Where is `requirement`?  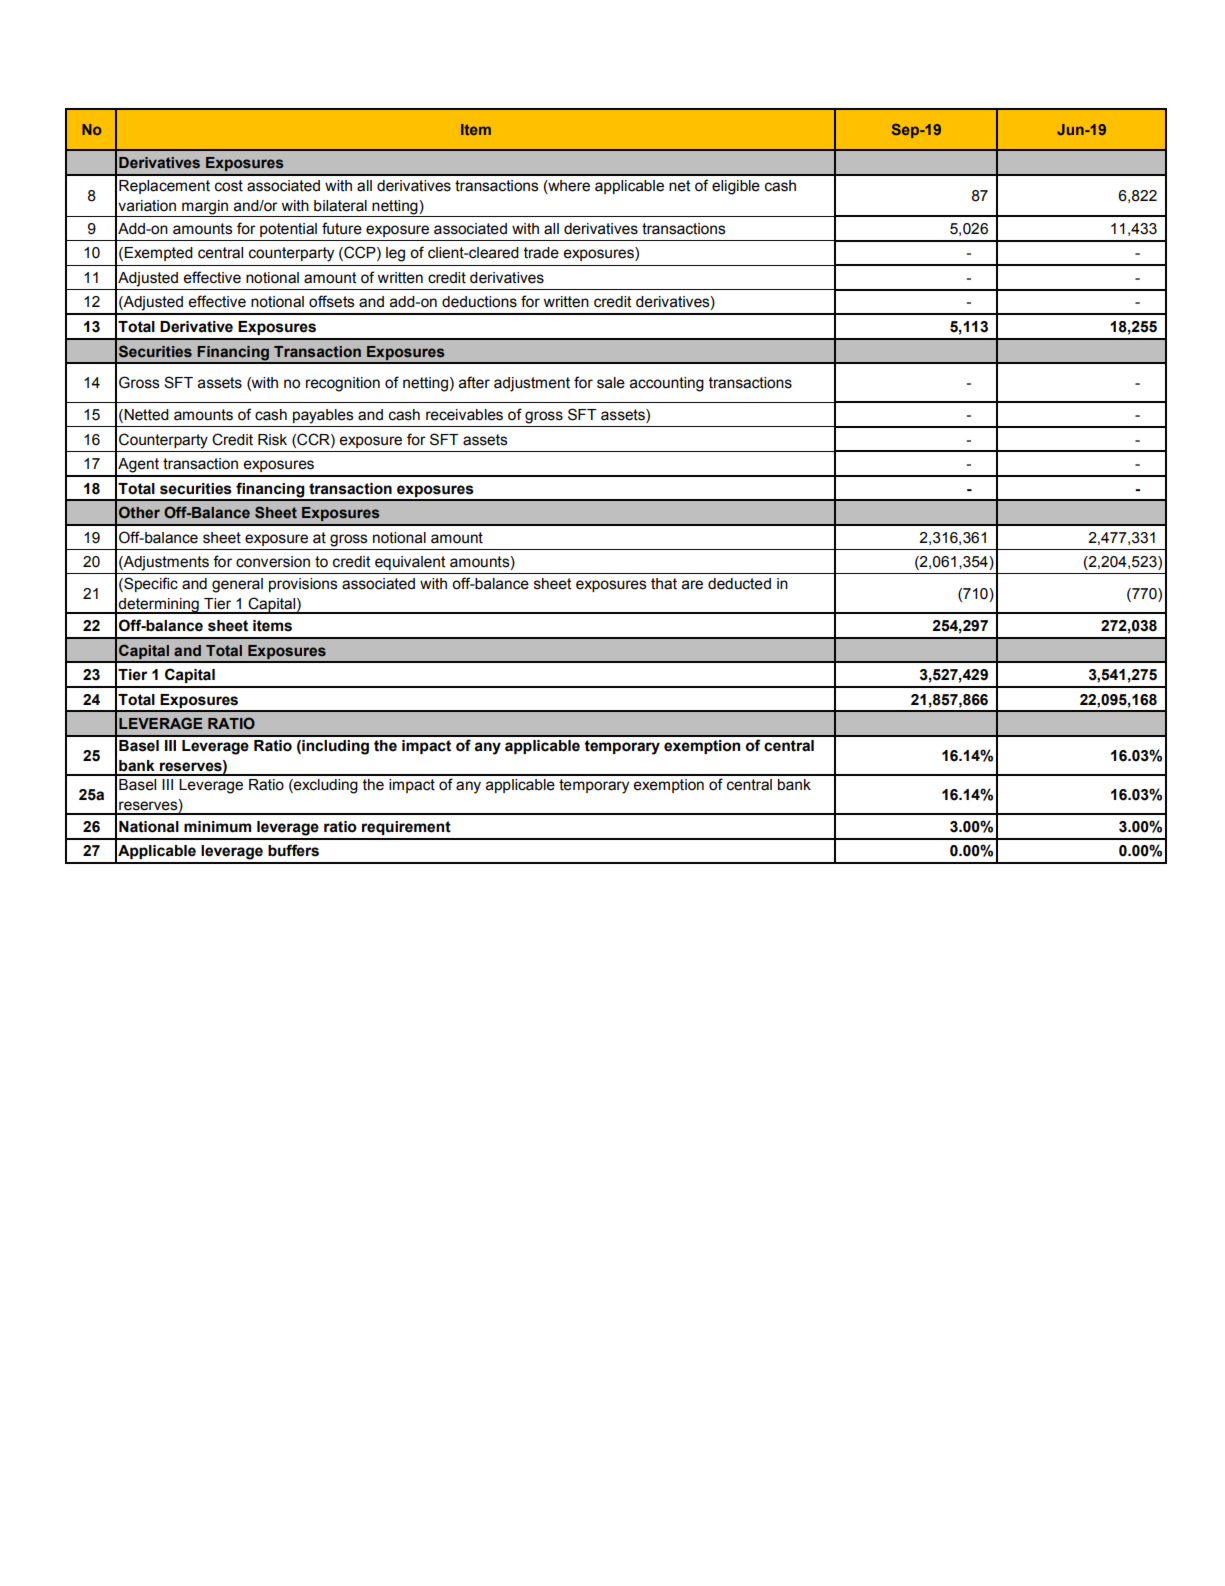 requirement is located at coordinates (406, 828).
